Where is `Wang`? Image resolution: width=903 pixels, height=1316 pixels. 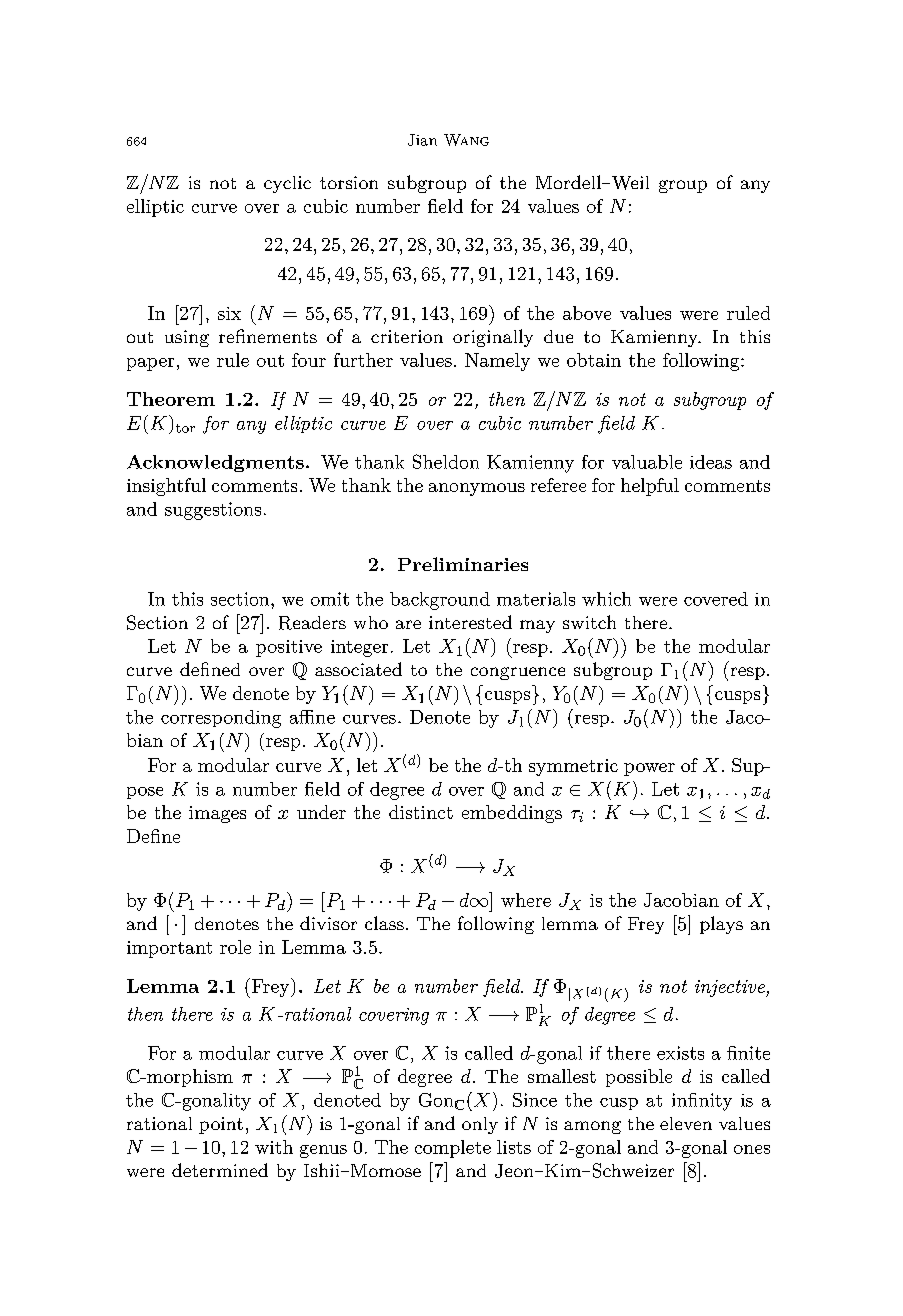
Wang is located at coordinates (466, 140).
